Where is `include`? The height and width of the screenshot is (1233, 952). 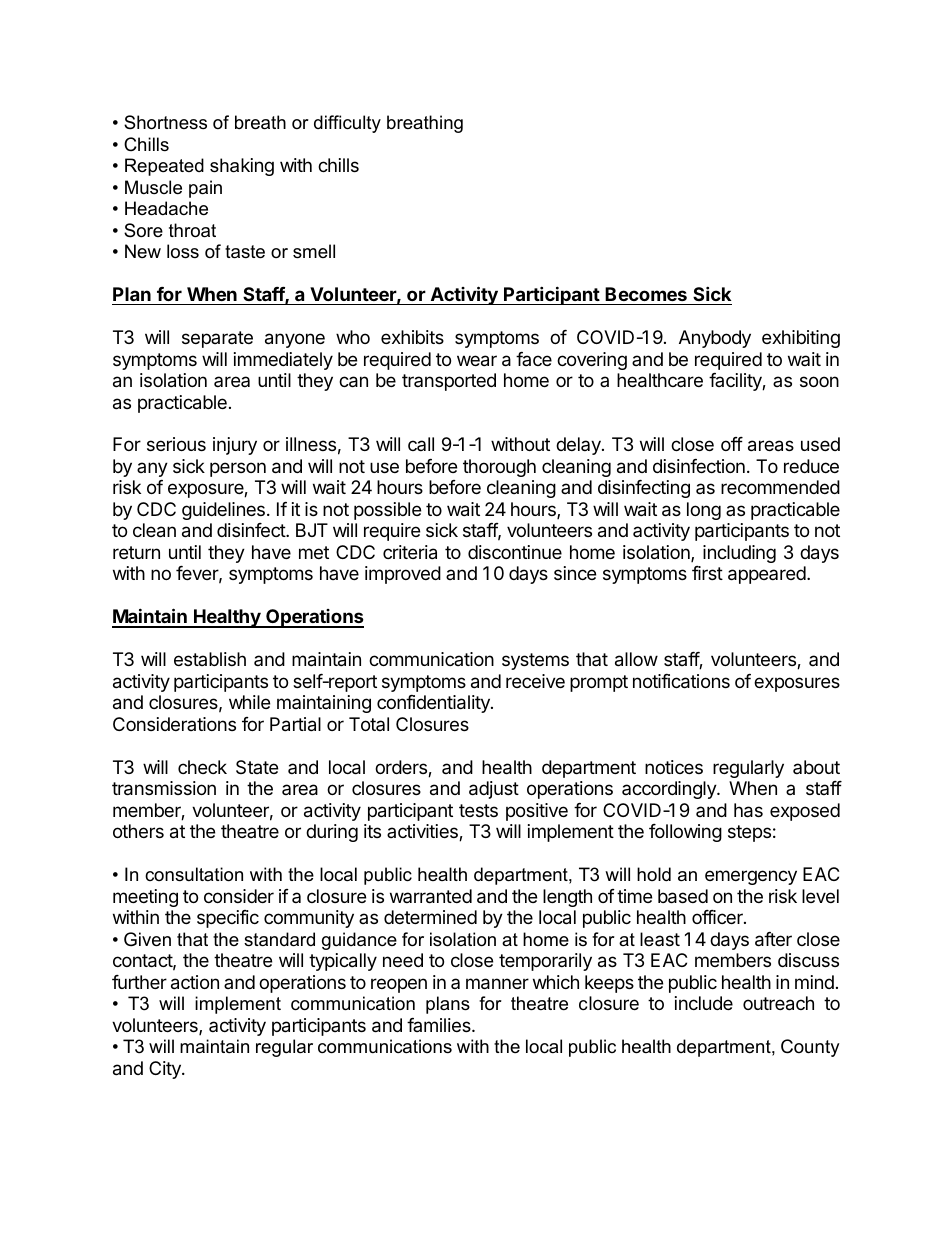 include is located at coordinates (704, 1003).
